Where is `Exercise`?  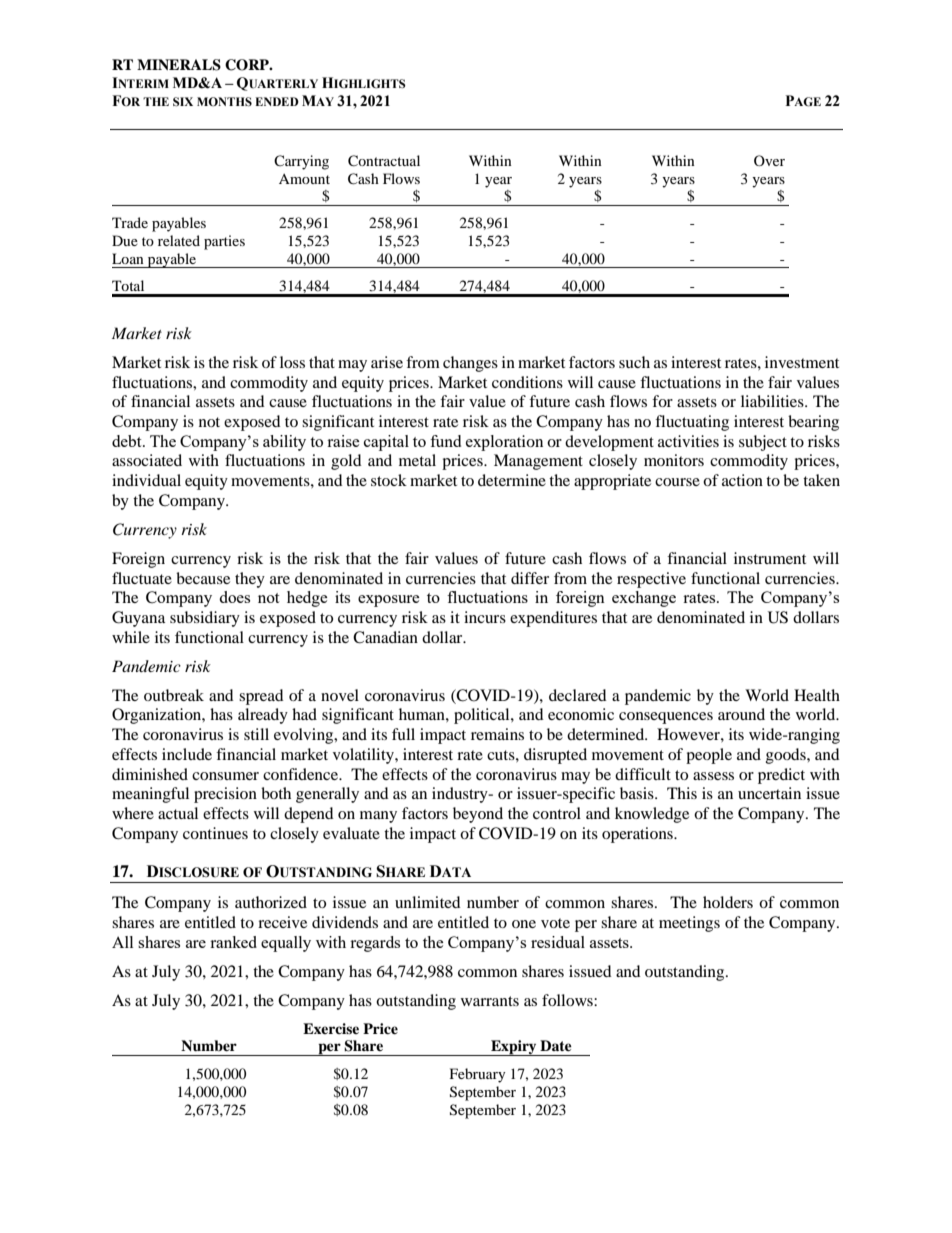 Exercise is located at coordinates (331, 1028).
